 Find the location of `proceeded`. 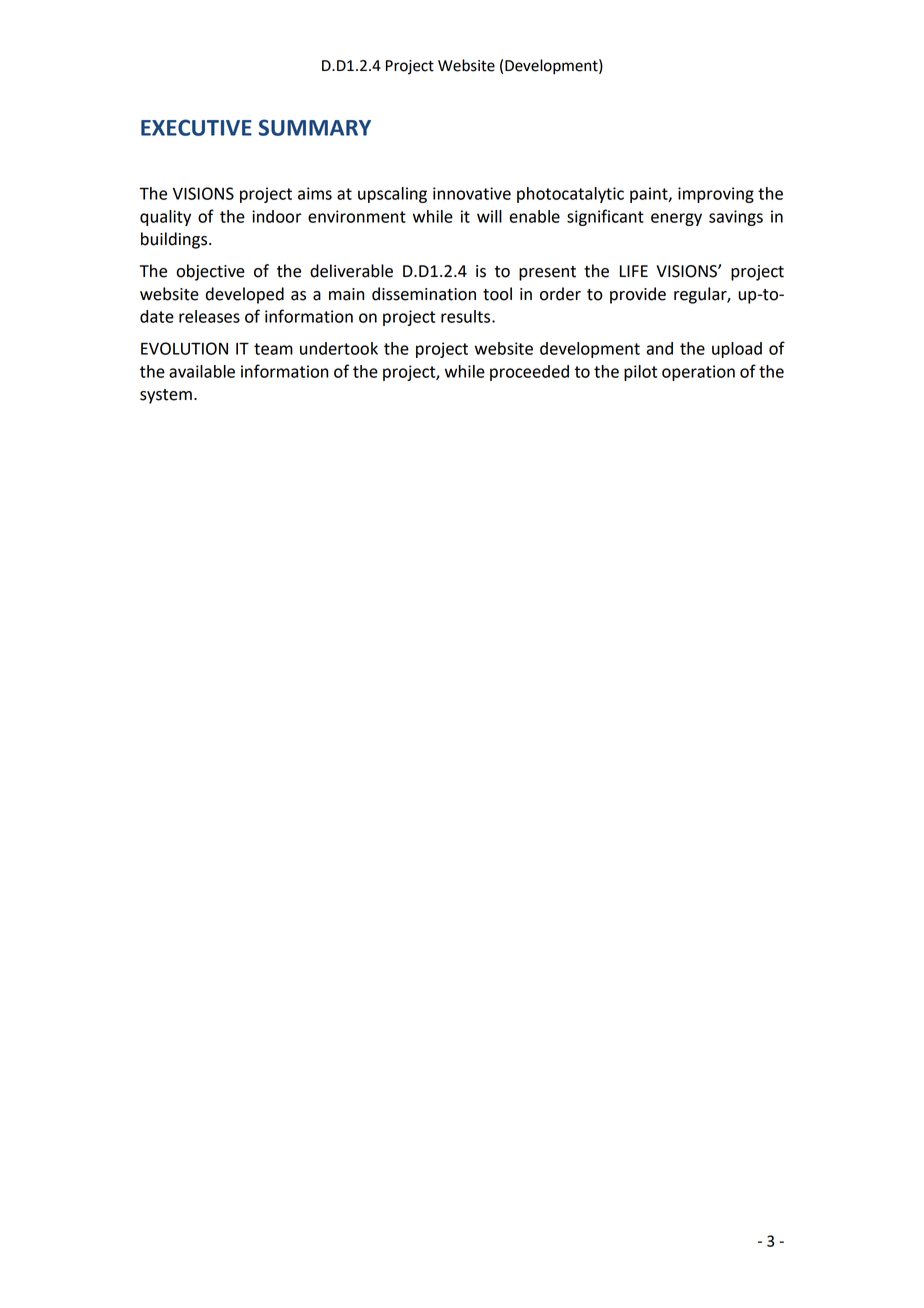

proceeded is located at coordinates (529, 373).
